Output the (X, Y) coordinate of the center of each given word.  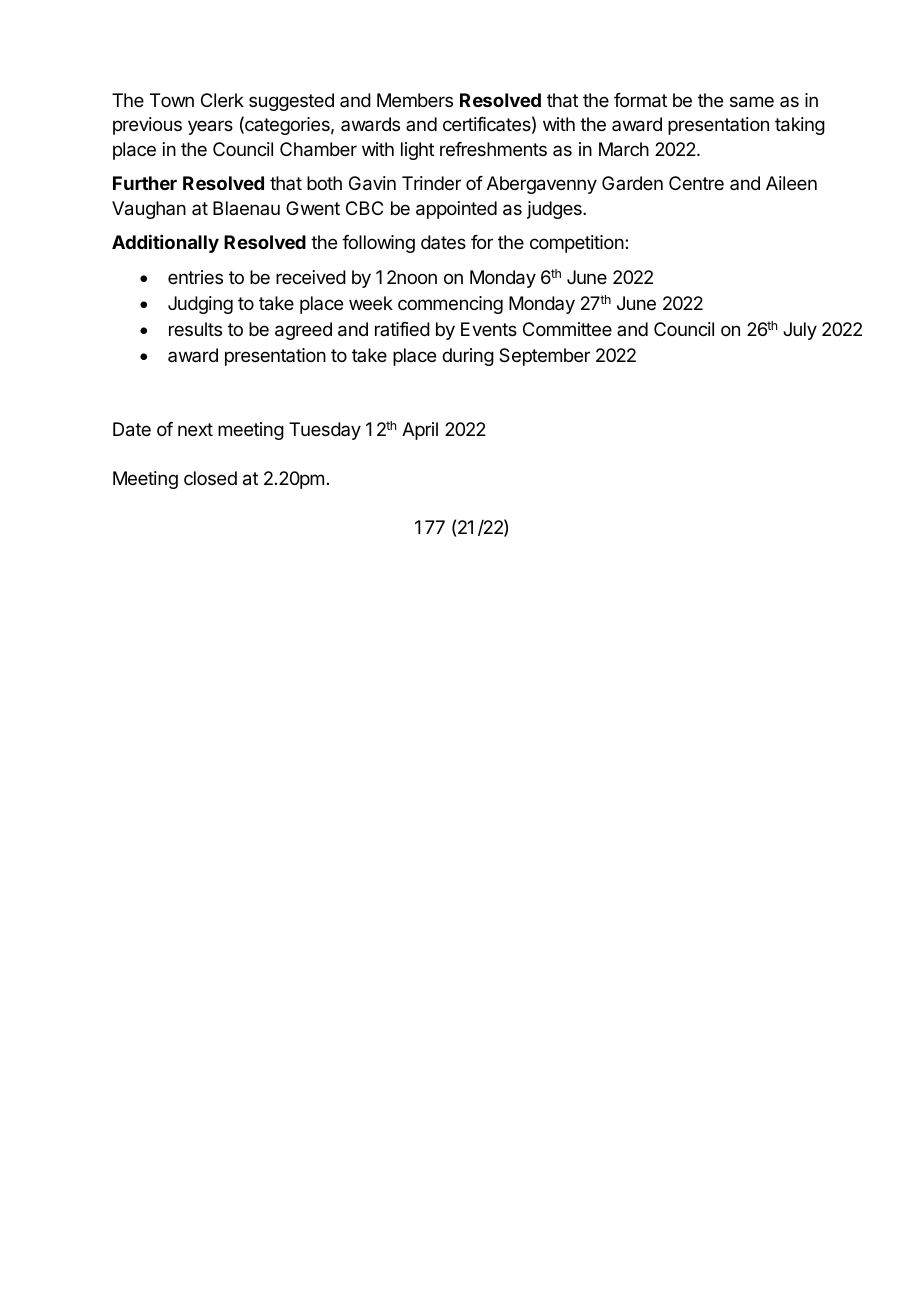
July (800, 331)
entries (195, 277)
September (544, 357)
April (420, 431)
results (195, 329)
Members (415, 100)
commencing (450, 305)
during (468, 357)
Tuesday (325, 431)
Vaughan (149, 210)
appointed (456, 210)
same (752, 102)
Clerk (222, 100)
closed (210, 478)
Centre (696, 183)
